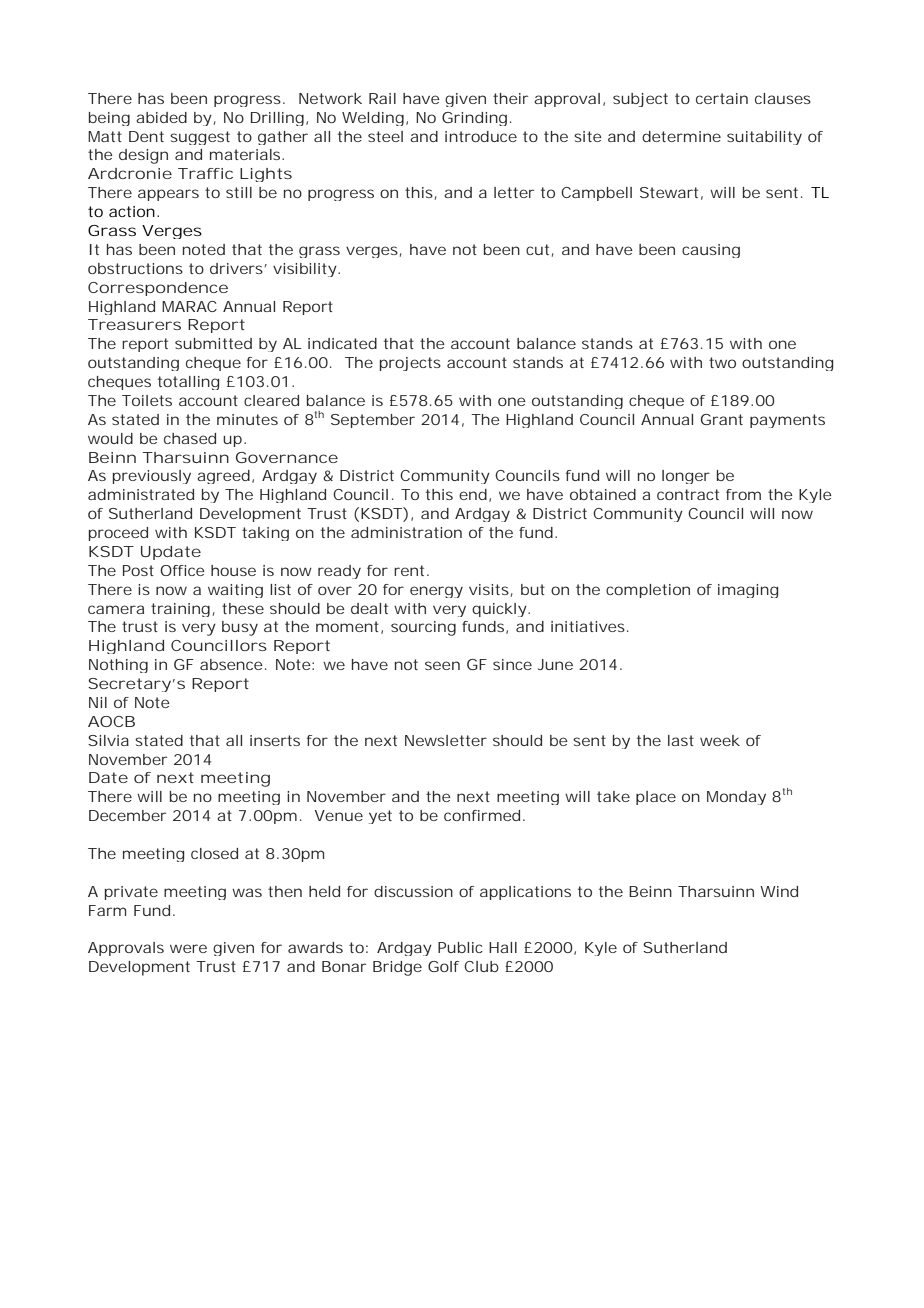 The width and height of the page is (924, 1308). Describe the element at coordinates (482, 815) in the page. I see `confirmed` at that location.
